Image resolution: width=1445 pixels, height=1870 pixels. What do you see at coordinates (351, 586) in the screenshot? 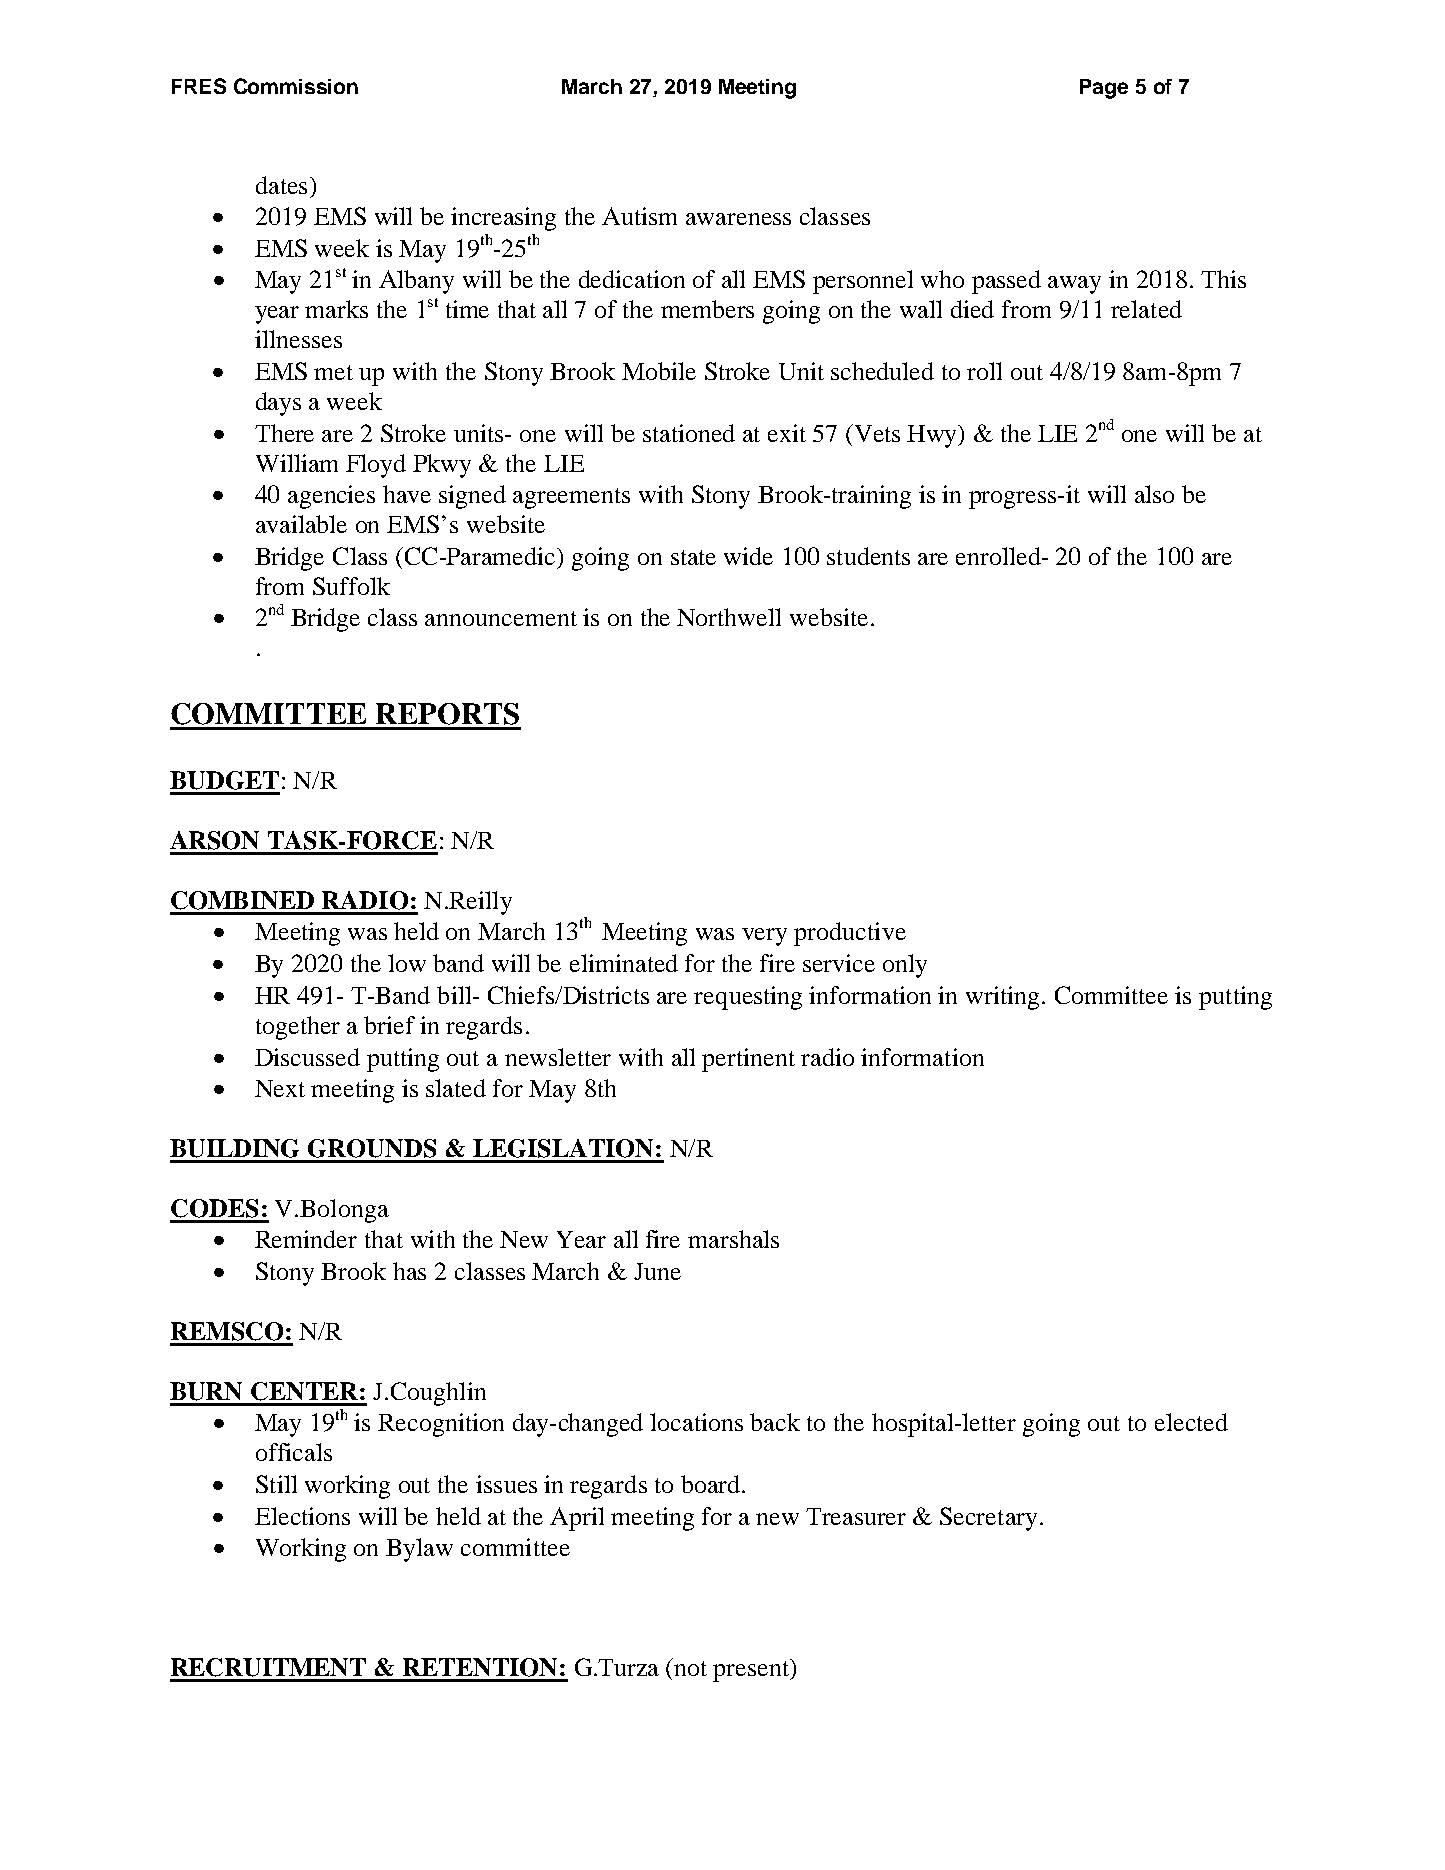
I see `Suffolk` at bounding box center [351, 586].
